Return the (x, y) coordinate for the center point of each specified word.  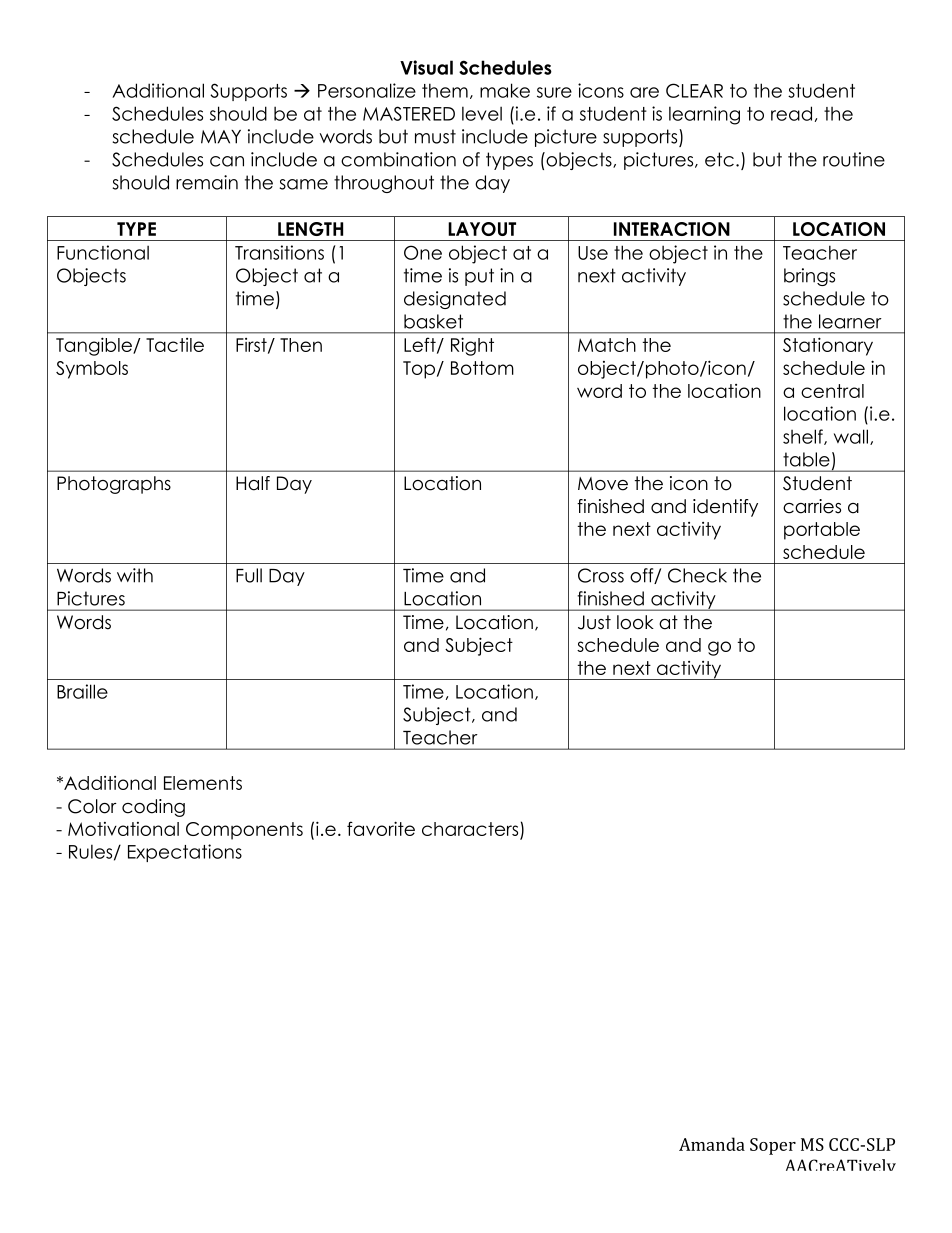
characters (471, 830)
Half (253, 483)
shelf (804, 437)
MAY (221, 137)
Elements (203, 783)
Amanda (712, 1144)
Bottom (482, 368)
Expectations (185, 853)
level (482, 113)
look (635, 622)
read (791, 113)
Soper (773, 1146)
